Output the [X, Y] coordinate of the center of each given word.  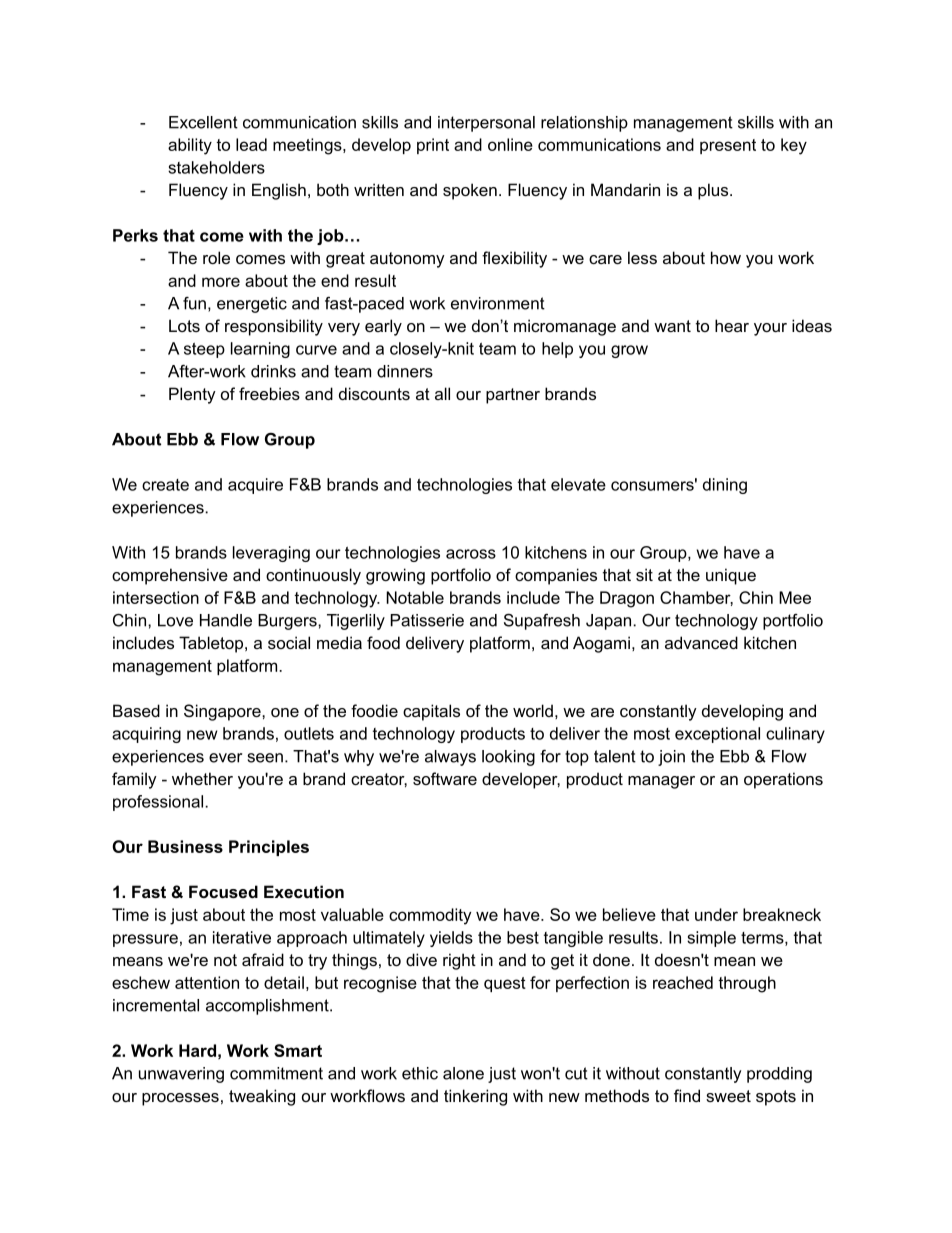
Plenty [192, 395]
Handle [226, 620]
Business [185, 846]
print [433, 146]
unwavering [181, 1075]
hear [732, 325]
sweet [728, 1096]
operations [783, 780]
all [442, 393]
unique [731, 576]
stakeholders [216, 167]
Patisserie [427, 620]
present [728, 146]
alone [463, 1073]
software [445, 778]
